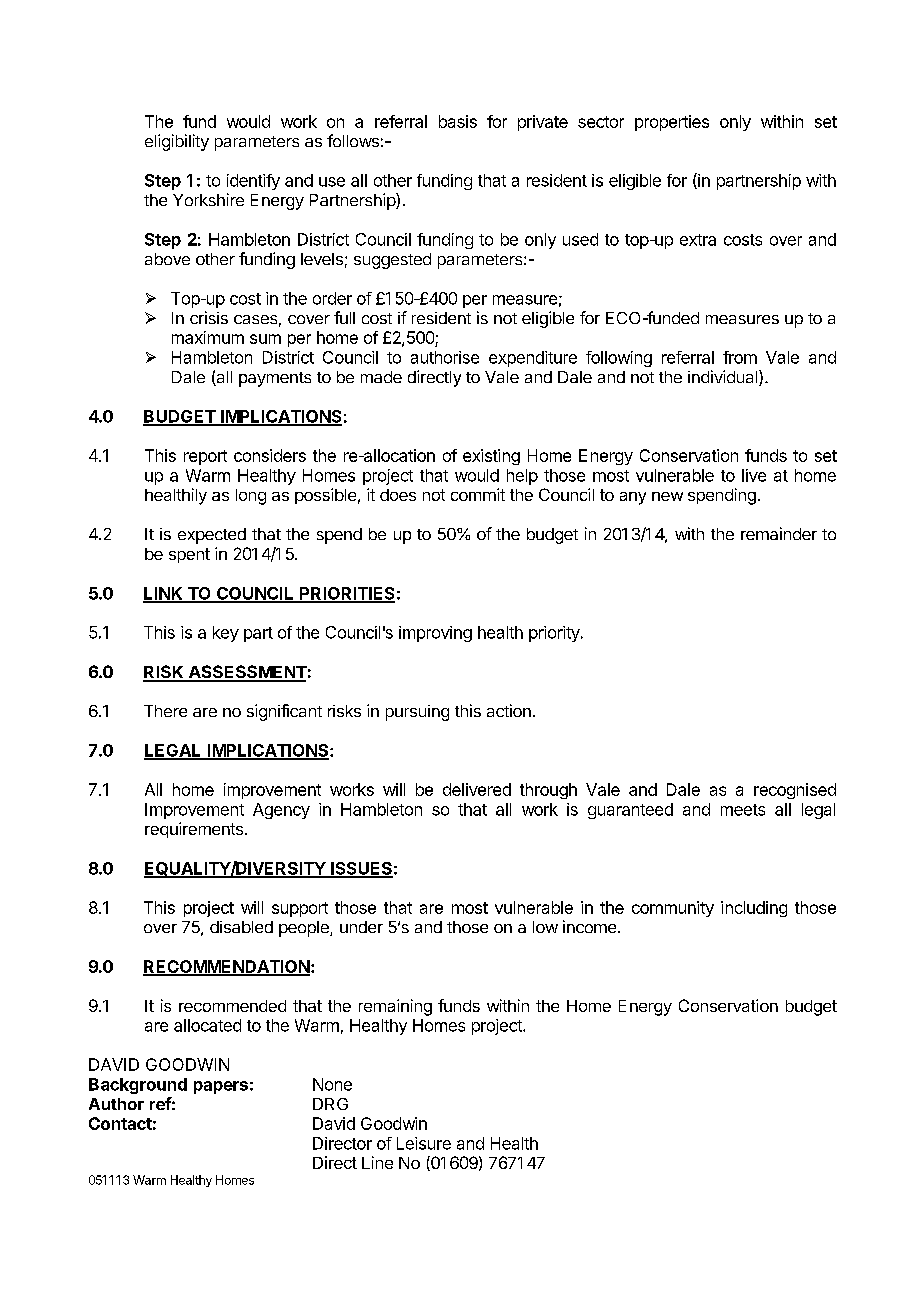 The height and width of the screenshot is (1308, 924). I want to click on basis, so click(458, 121).
